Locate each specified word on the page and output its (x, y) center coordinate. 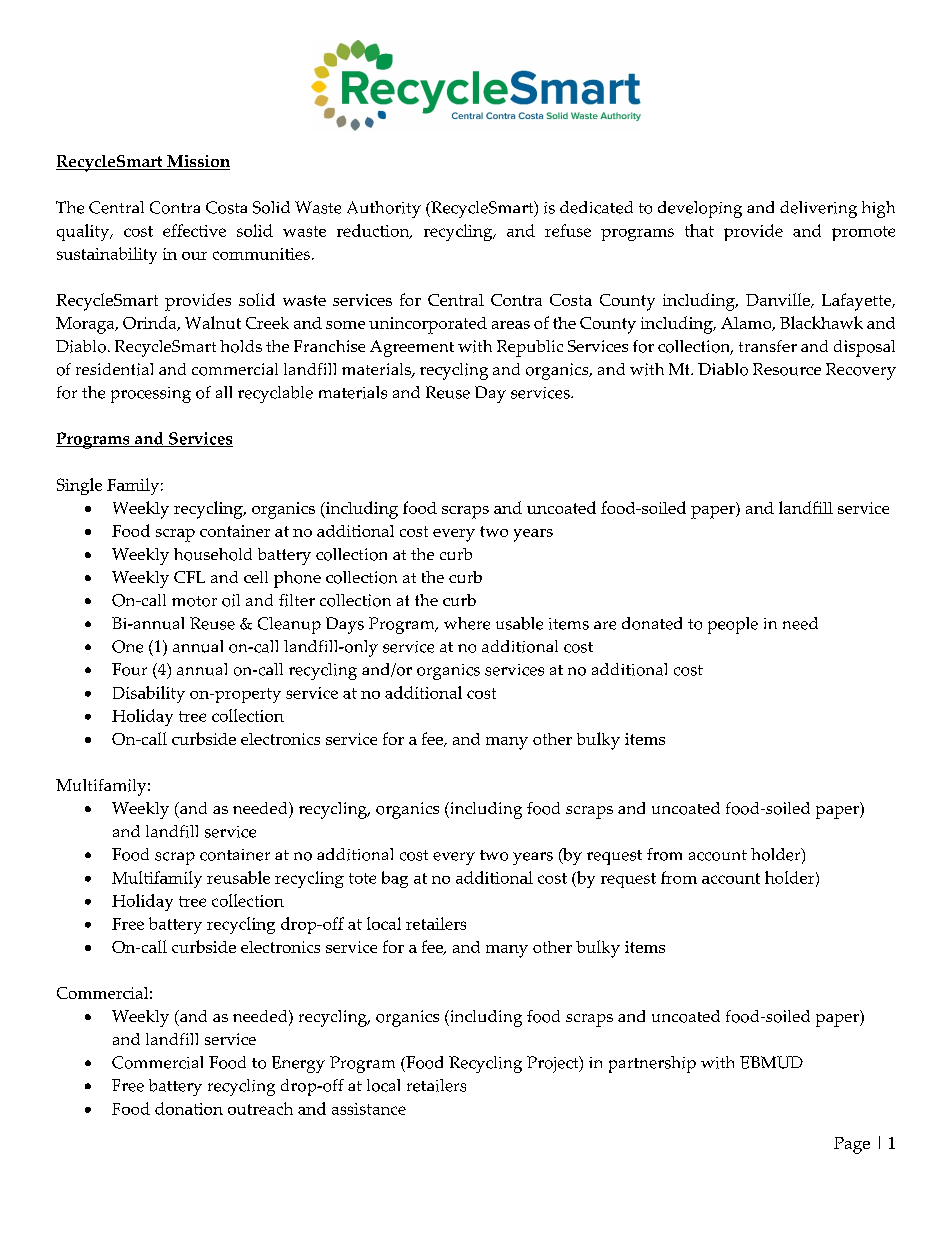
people (733, 625)
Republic (530, 348)
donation (189, 1108)
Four (129, 669)
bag (395, 879)
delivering (818, 209)
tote (362, 878)
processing (151, 395)
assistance (369, 1109)
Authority (384, 209)
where (467, 623)
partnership (652, 1064)
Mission (197, 162)
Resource (787, 369)
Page (852, 1145)
